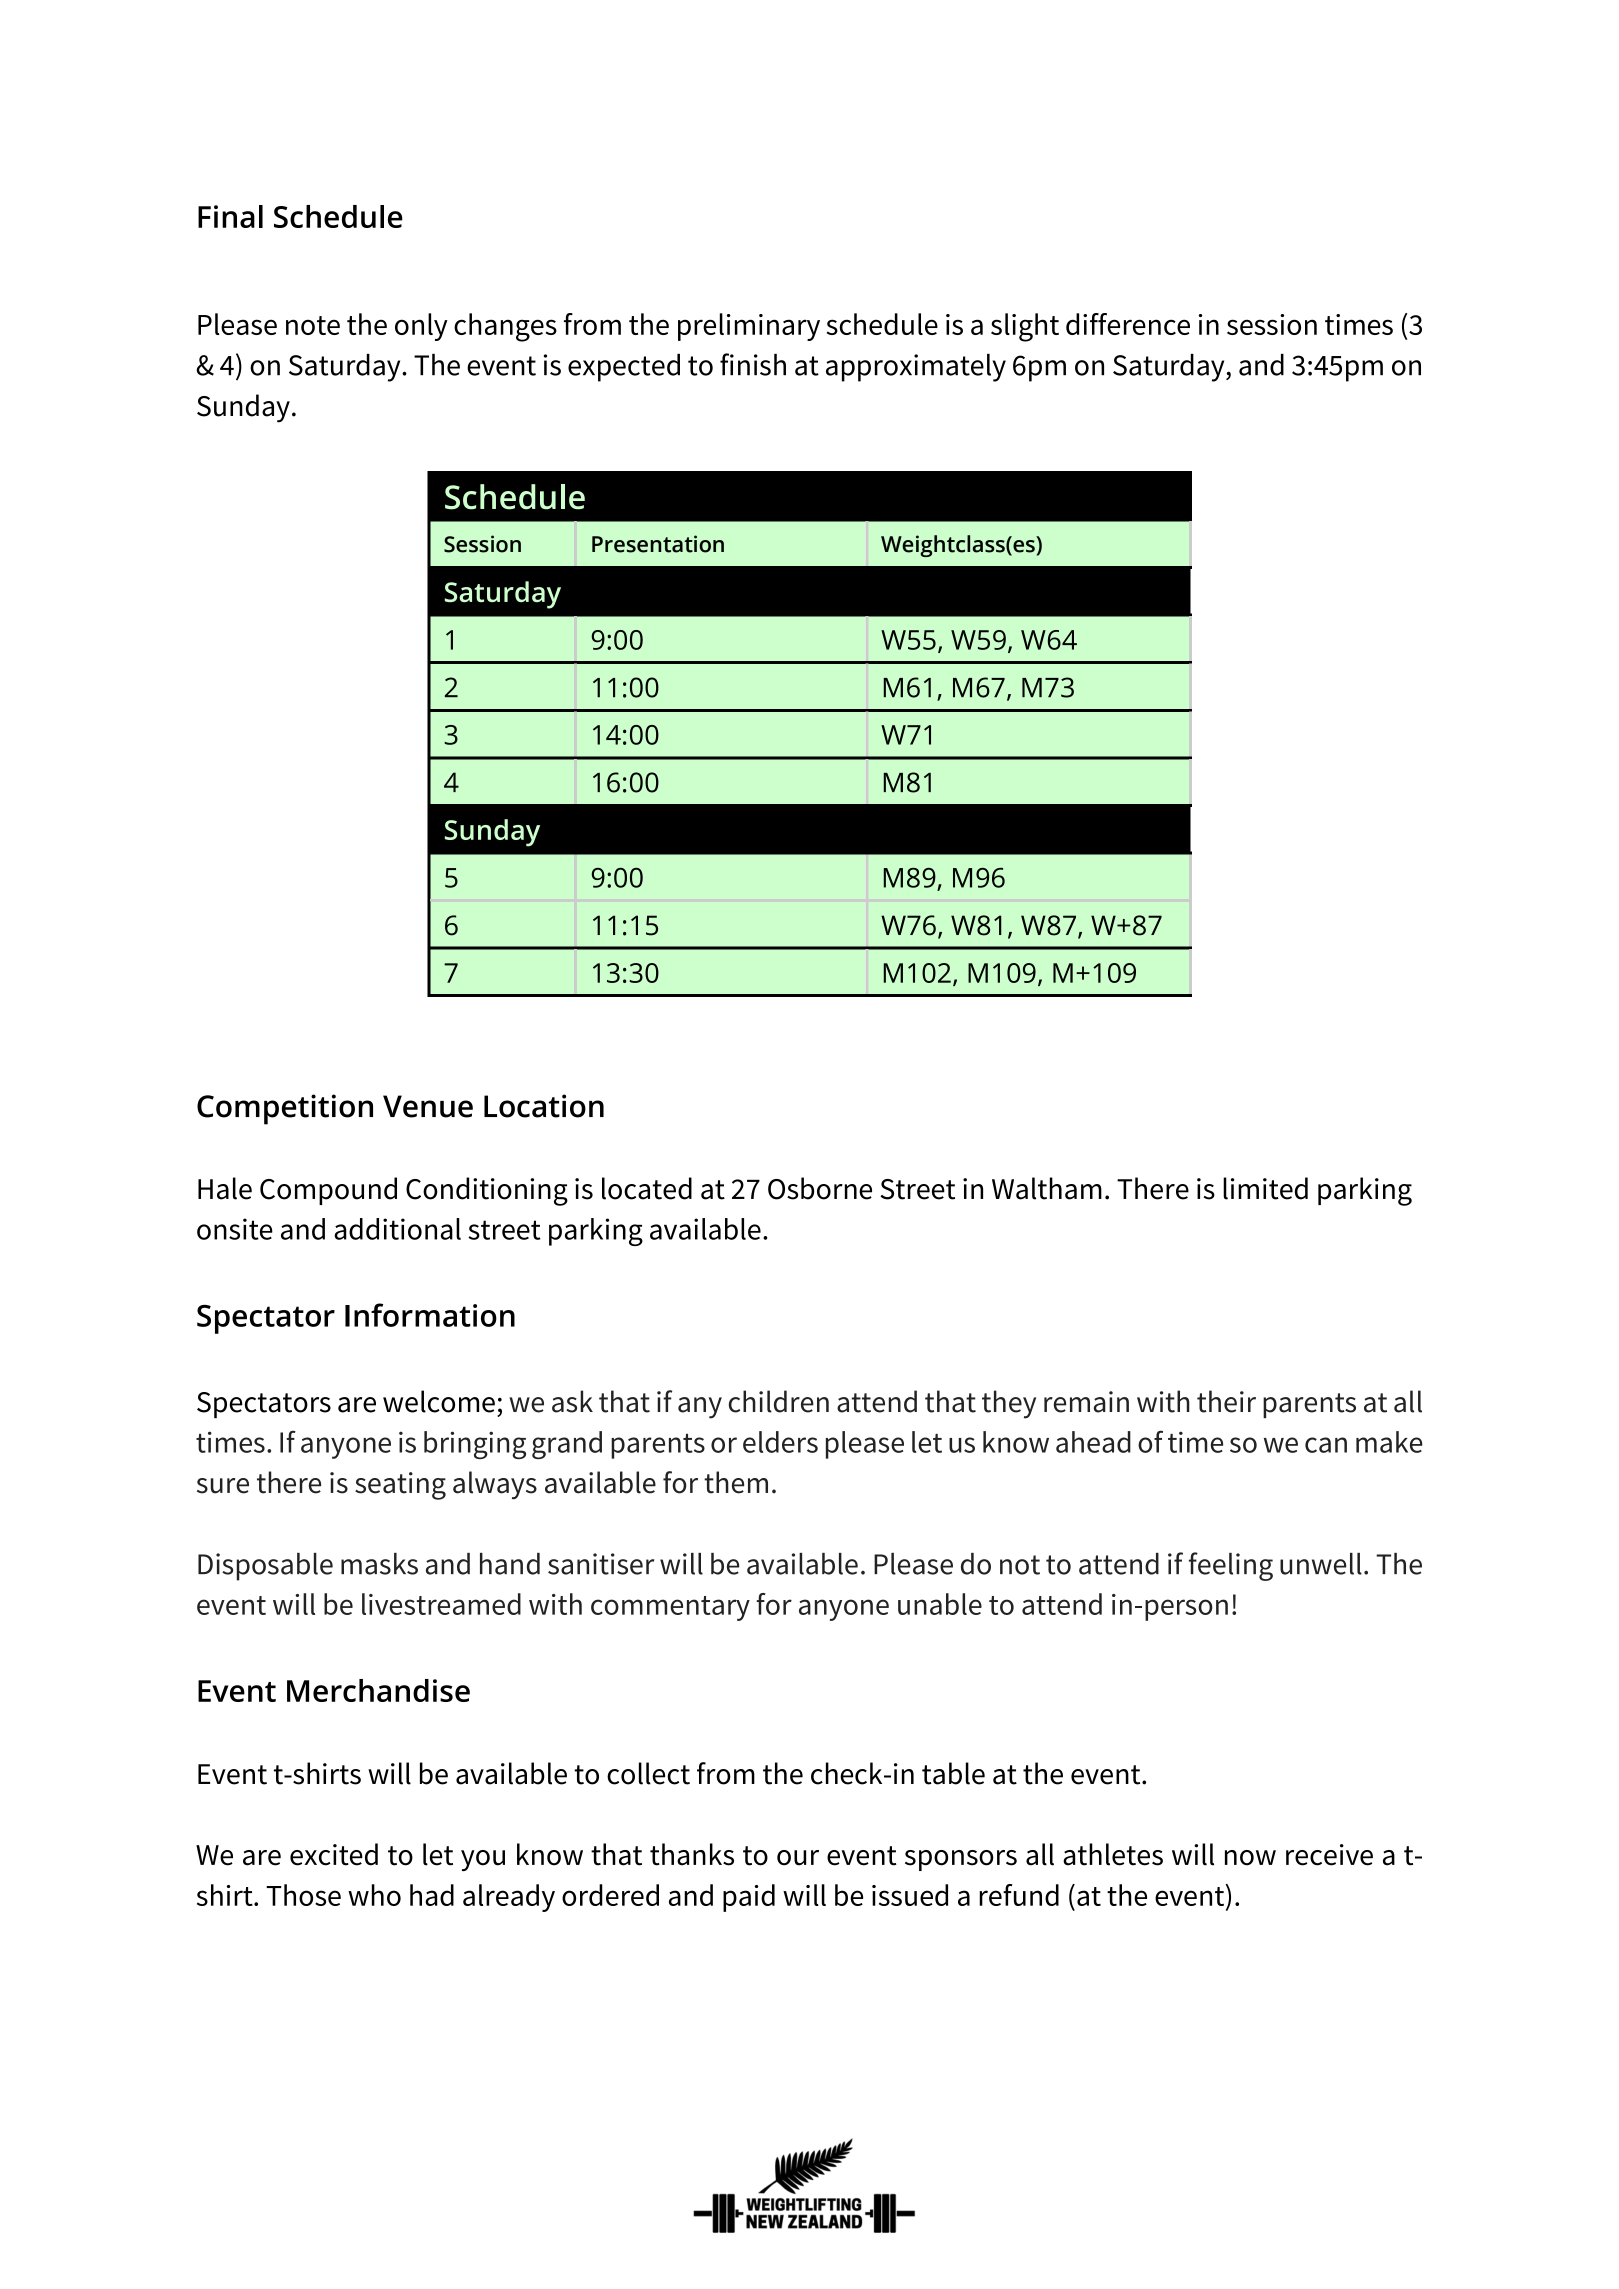  Describe the element at coordinates (397, 1229) in the document. I see `additional` at that location.
